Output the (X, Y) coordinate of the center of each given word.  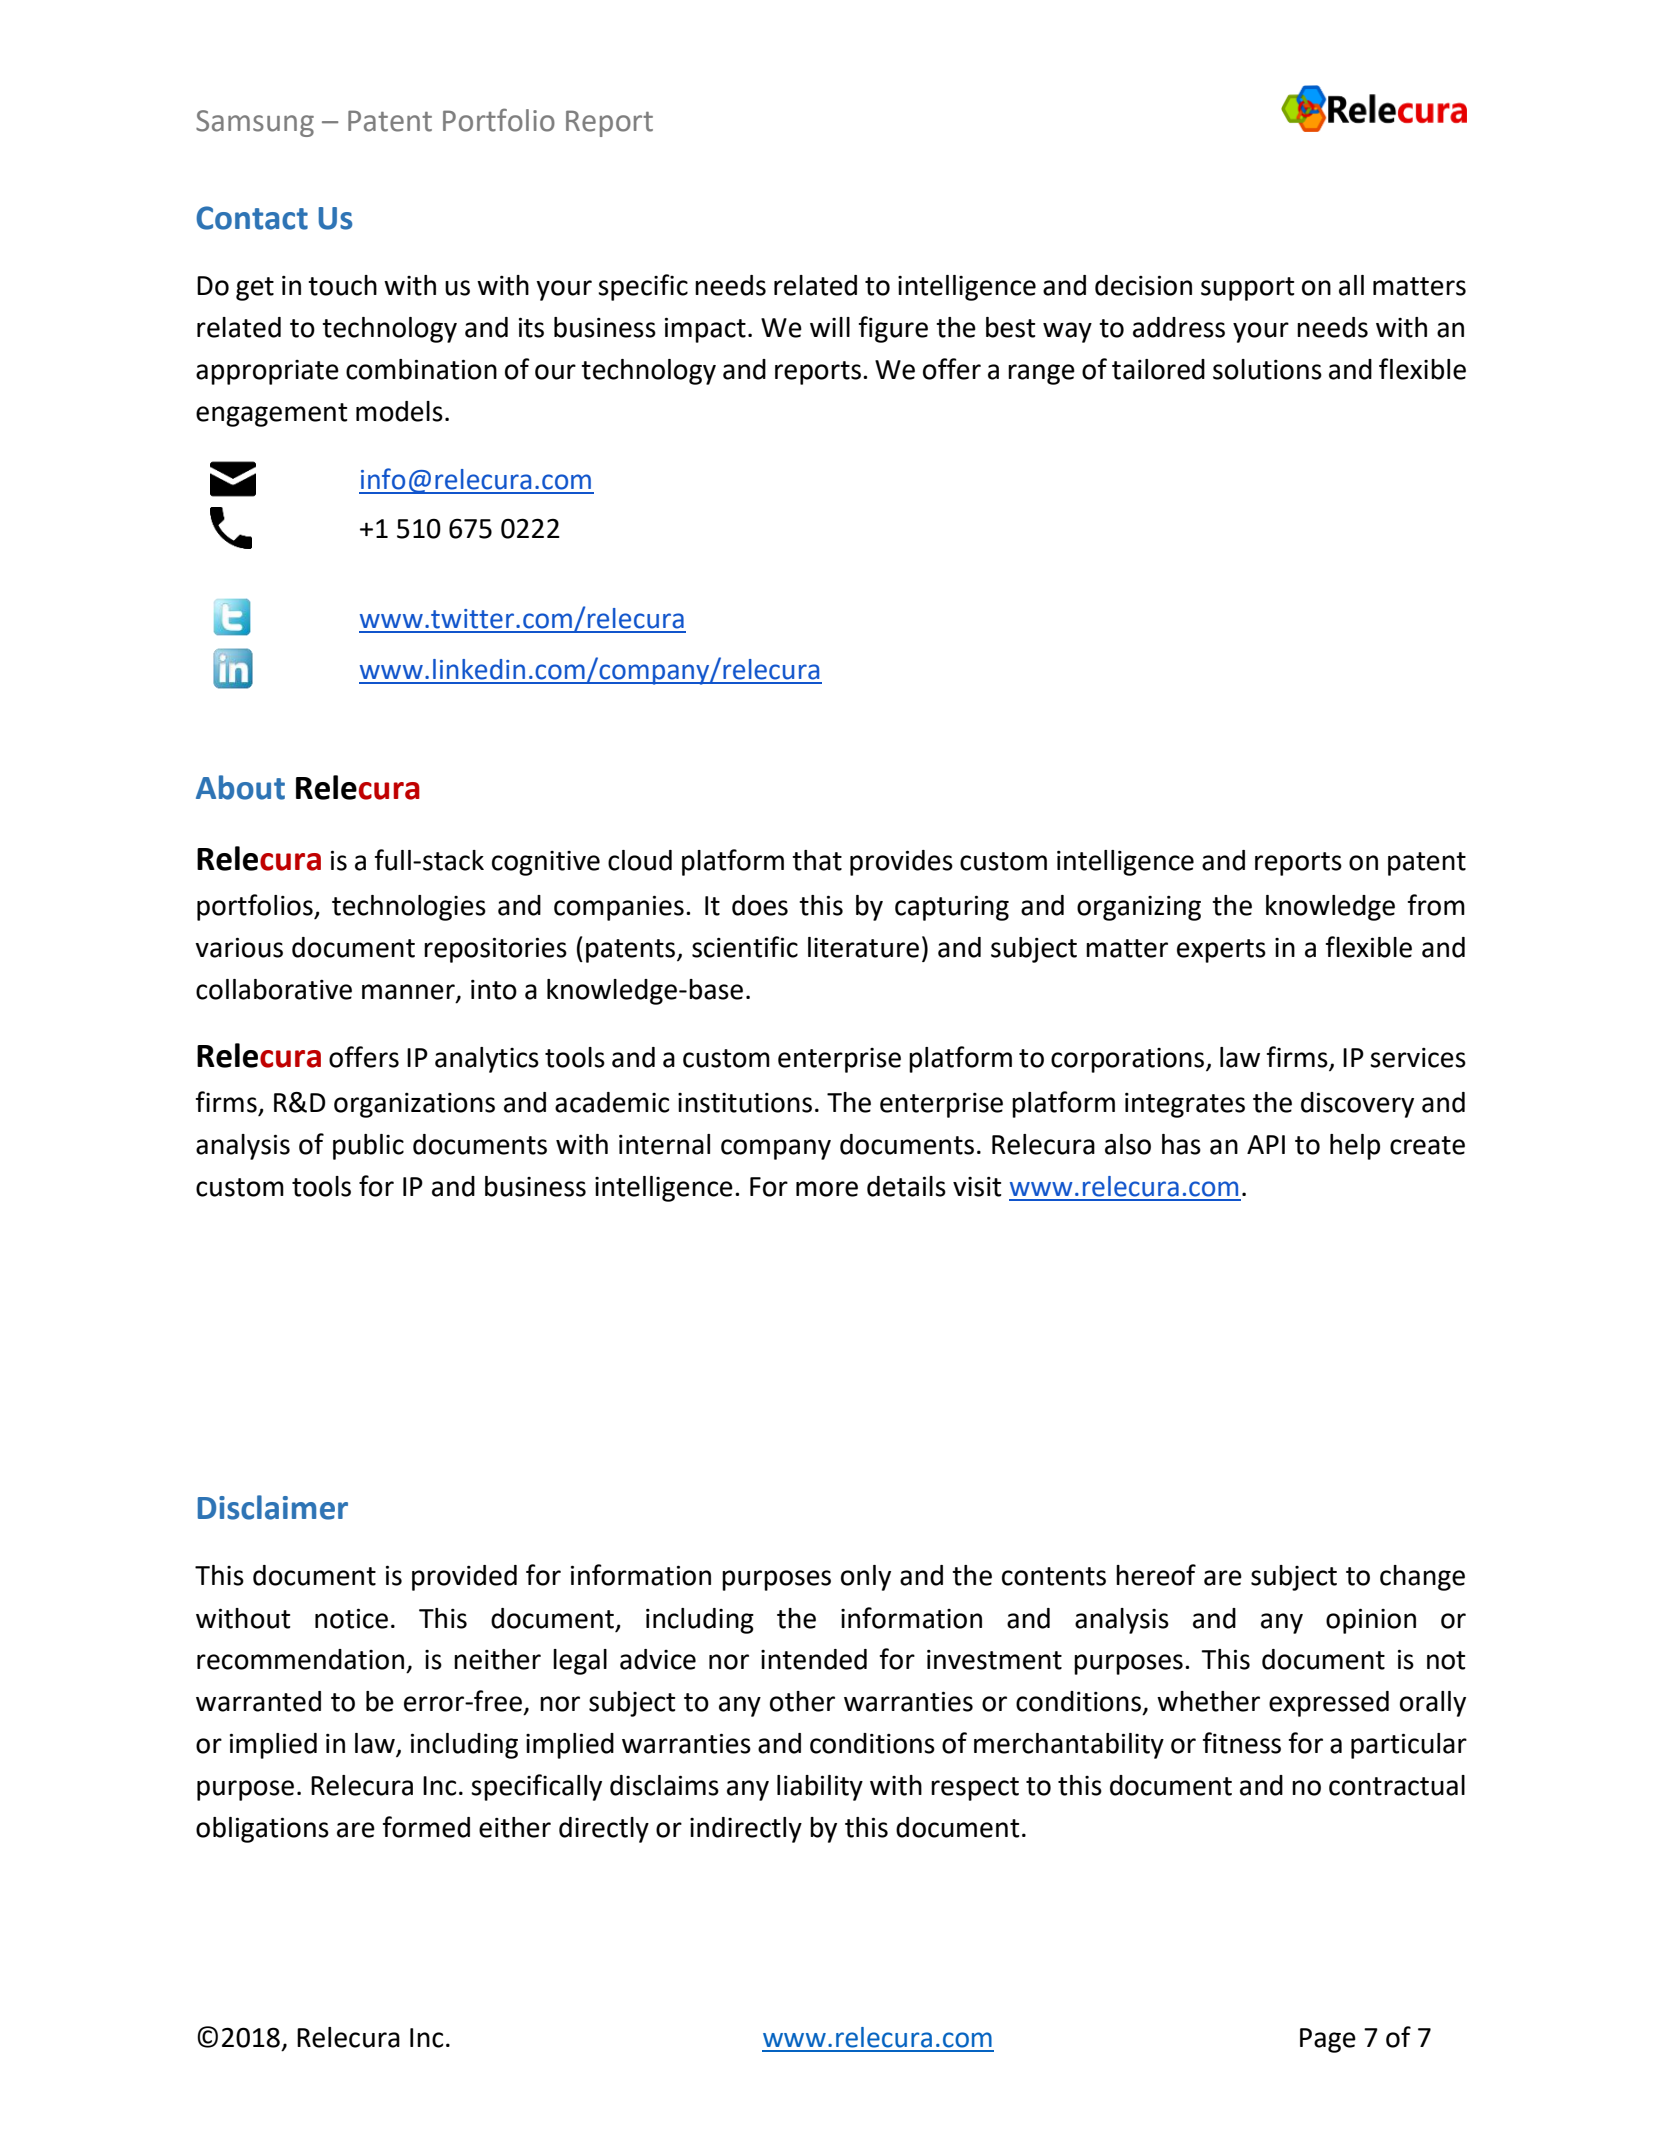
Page (1328, 2040)
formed (426, 1827)
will (830, 327)
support (1247, 289)
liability (820, 1788)
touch (342, 285)
